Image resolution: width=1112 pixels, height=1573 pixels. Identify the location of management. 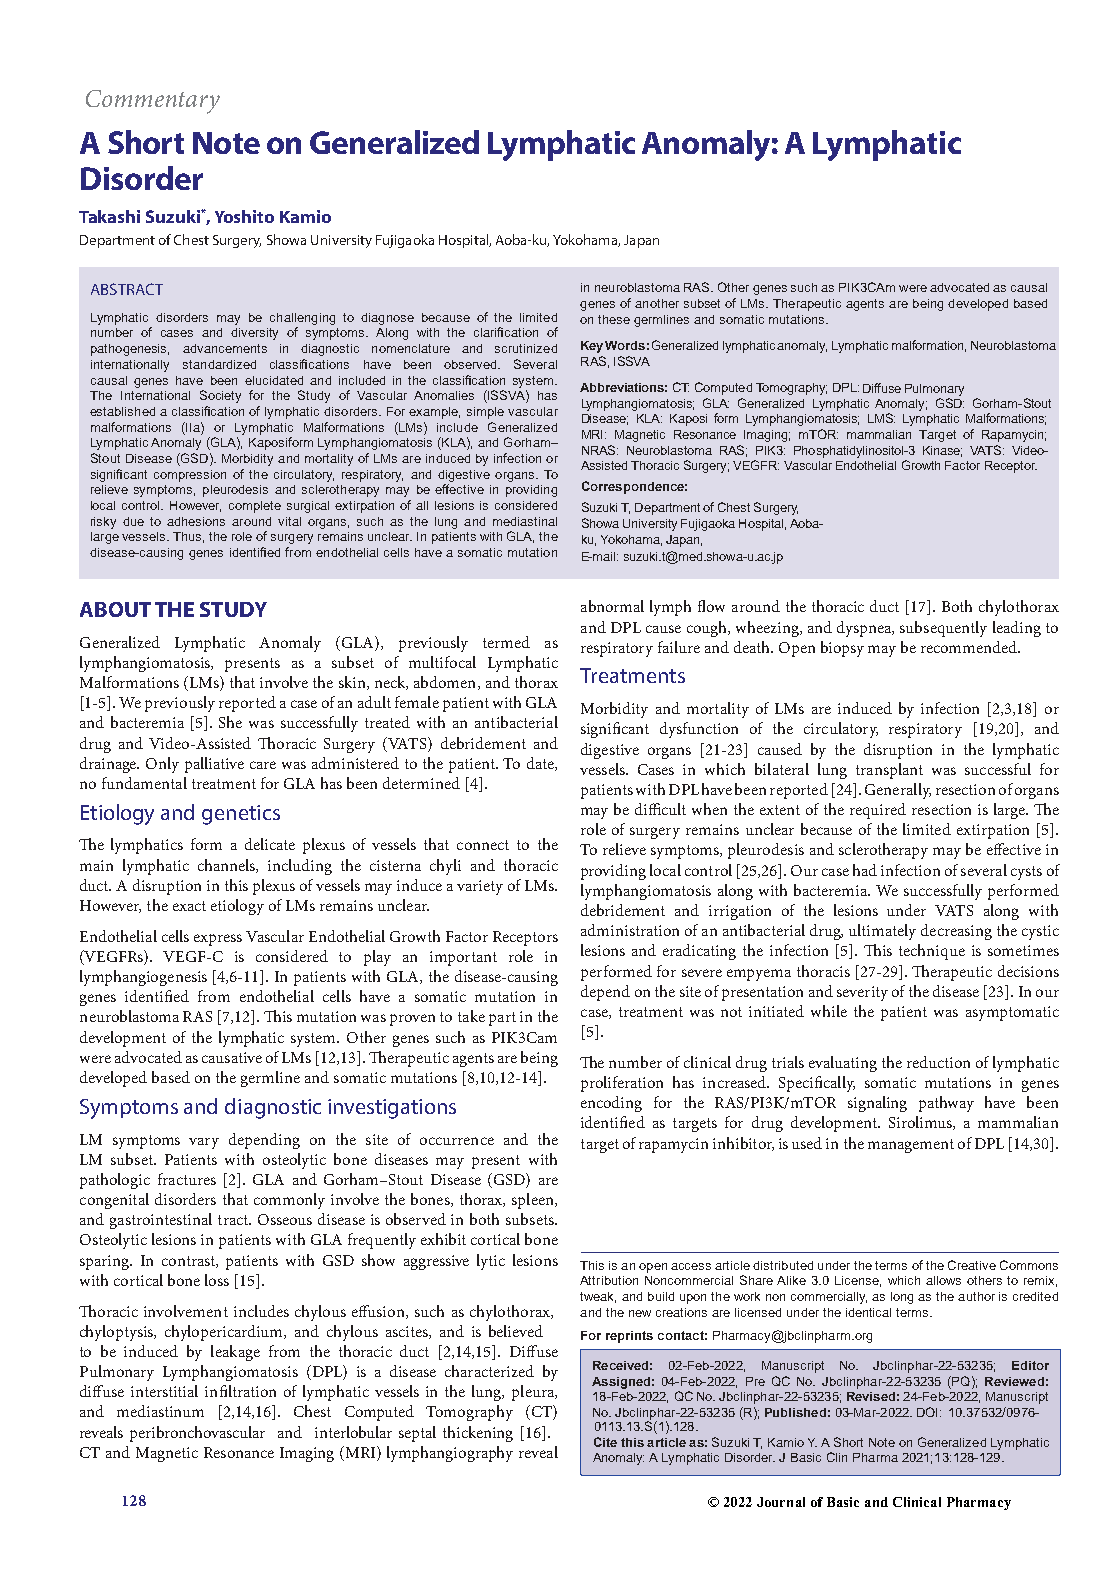
(911, 1146).
